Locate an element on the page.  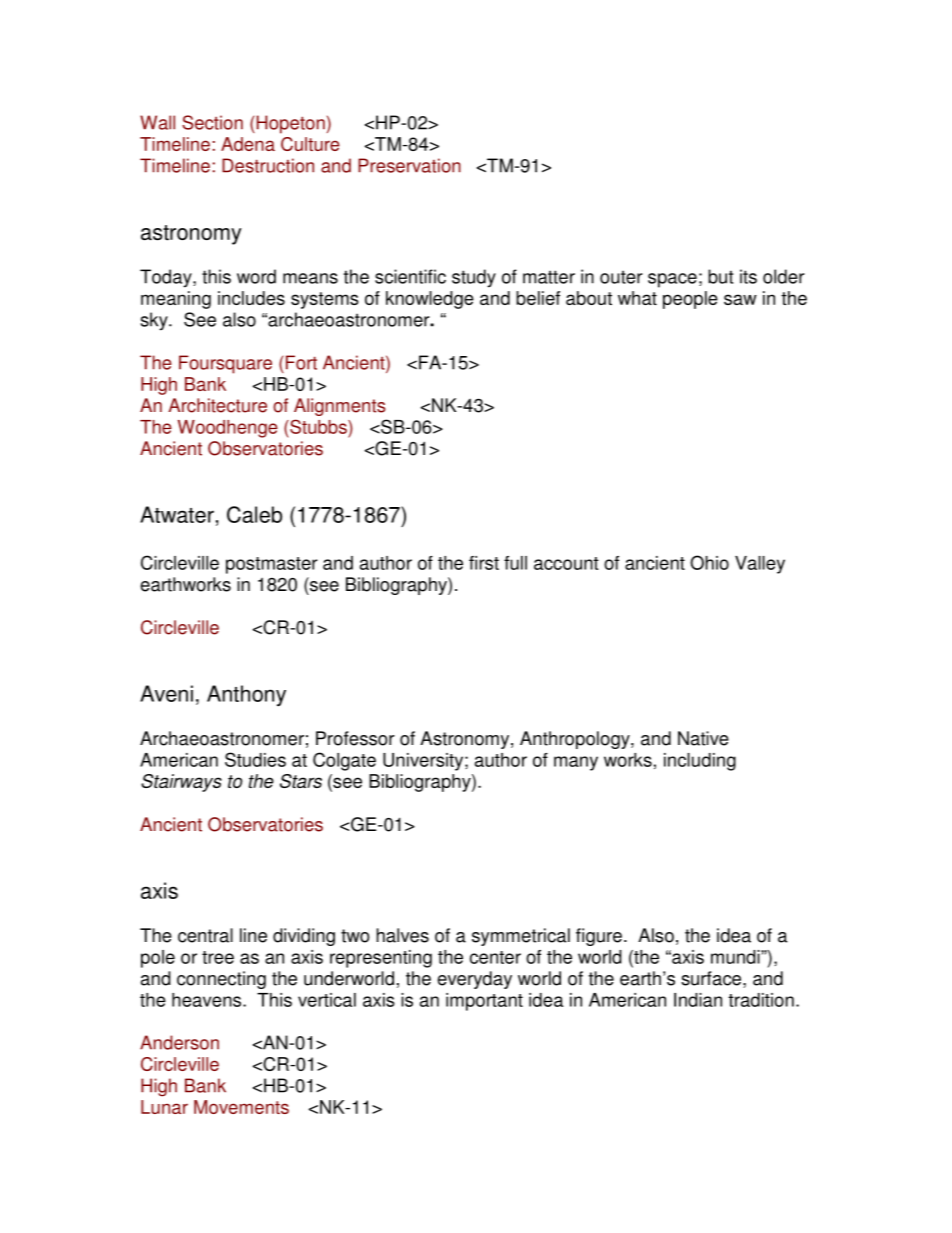
Anthony is located at coordinates (246, 696).
